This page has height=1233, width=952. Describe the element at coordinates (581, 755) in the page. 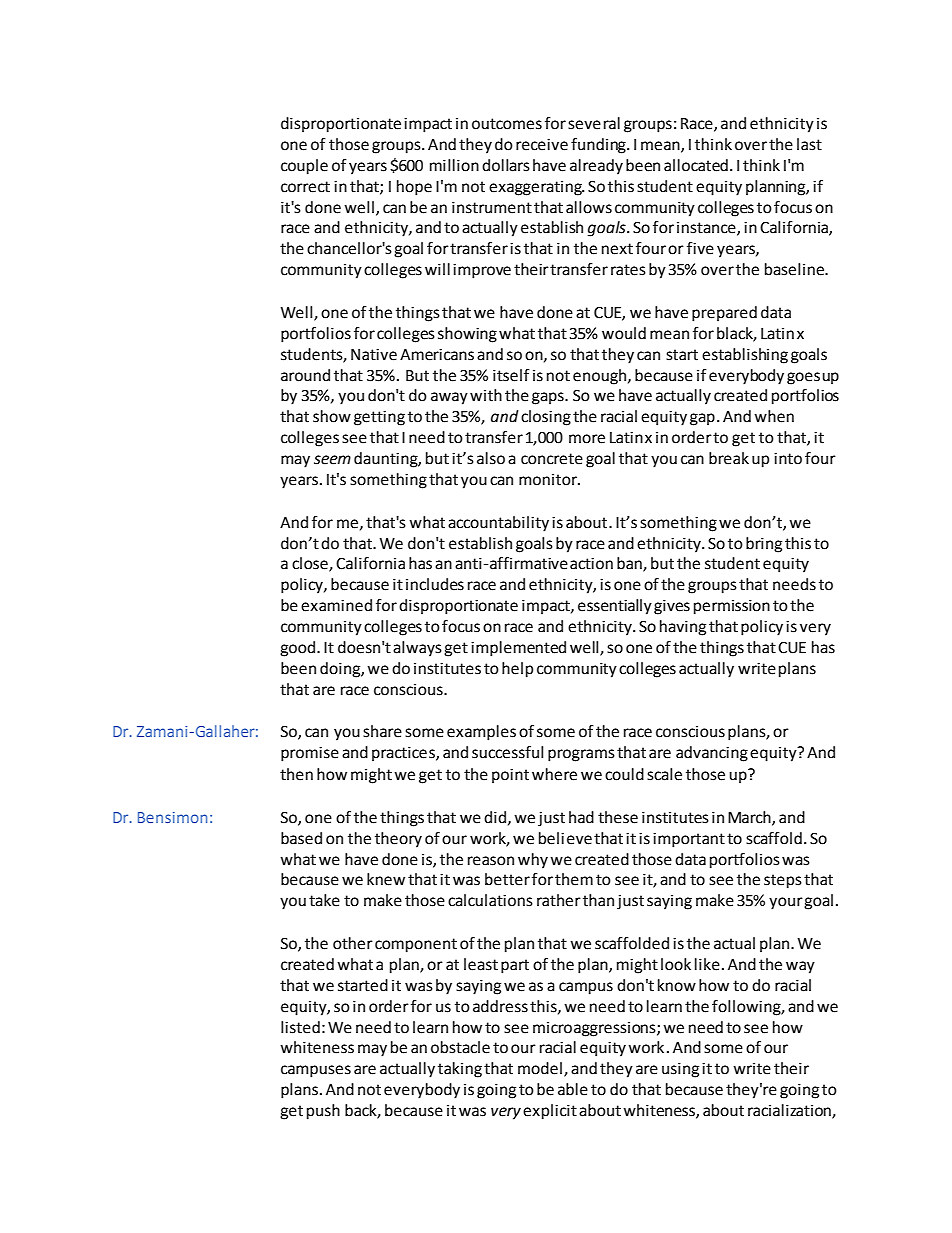

I see `programs` at that location.
